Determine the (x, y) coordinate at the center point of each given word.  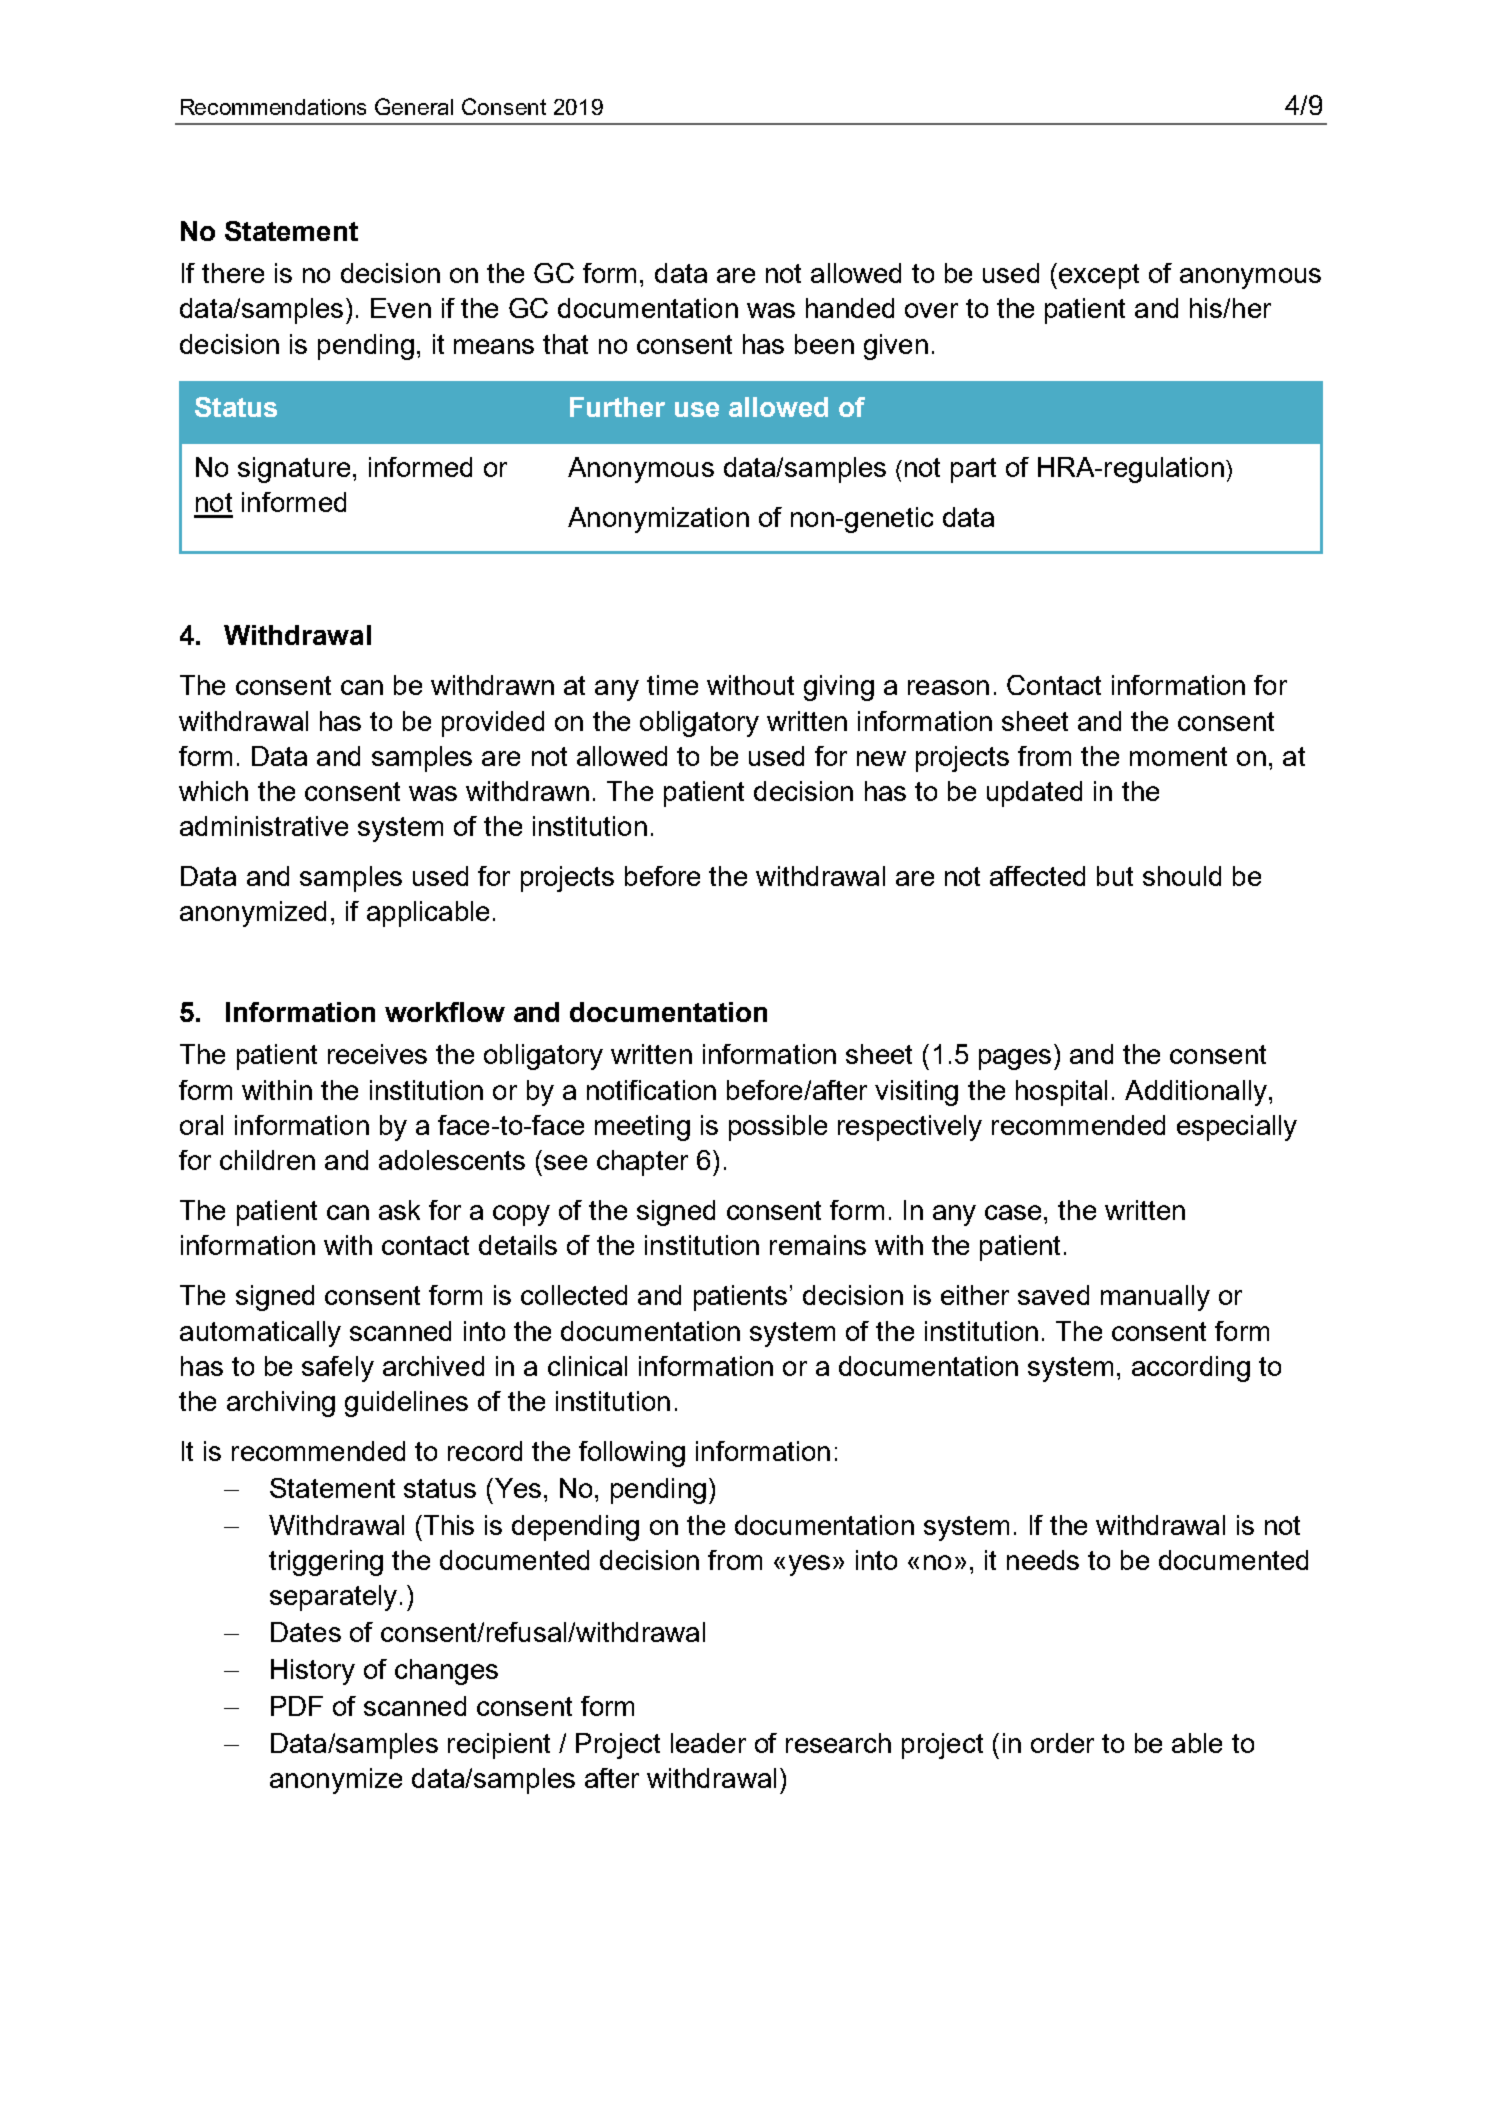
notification (651, 1090)
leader (708, 1743)
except (1099, 276)
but (1115, 876)
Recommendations (273, 107)
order (1062, 1743)
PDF (297, 1706)
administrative (264, 826)
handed (850, 308)
